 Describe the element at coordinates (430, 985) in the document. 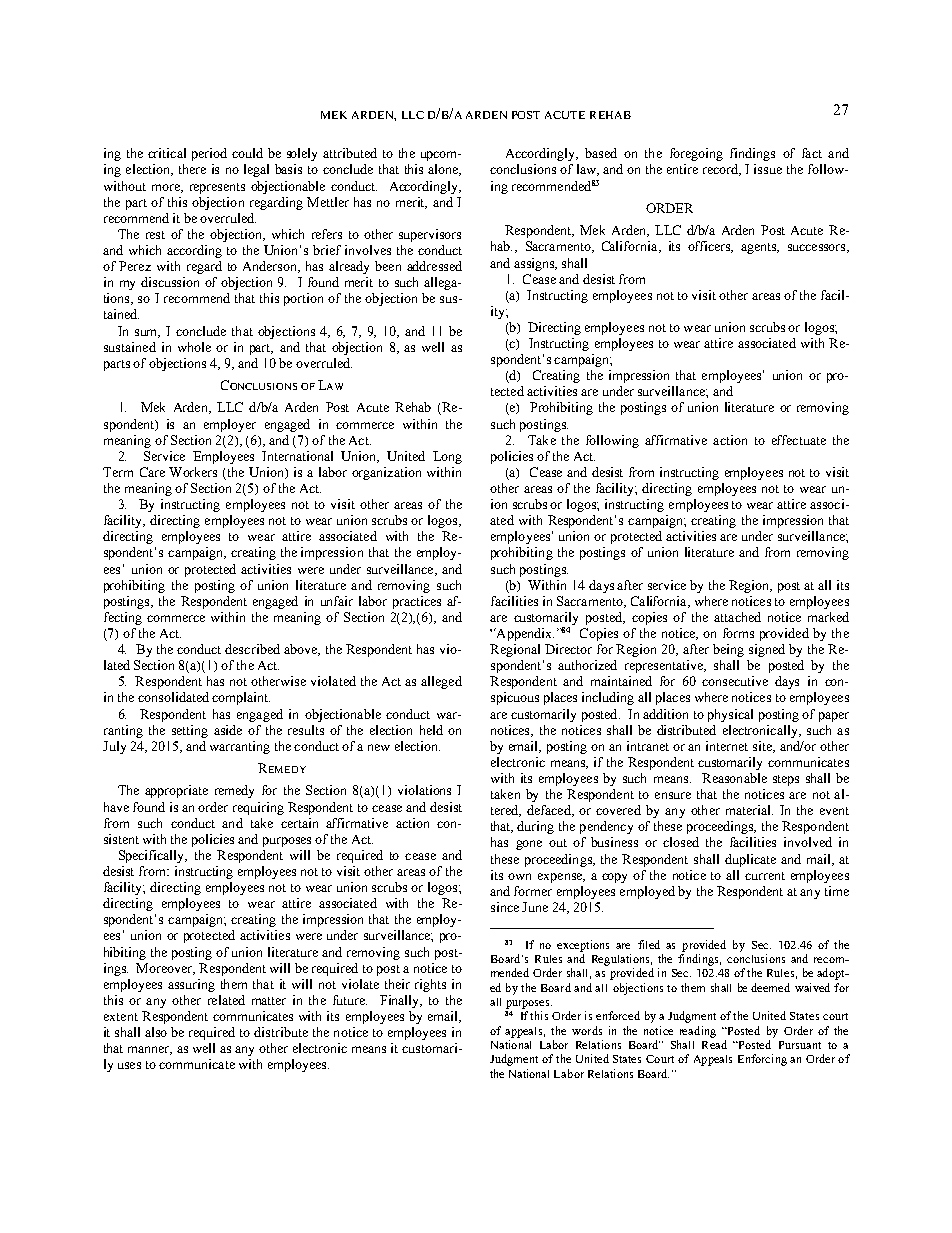

I see `rights` at that location.
